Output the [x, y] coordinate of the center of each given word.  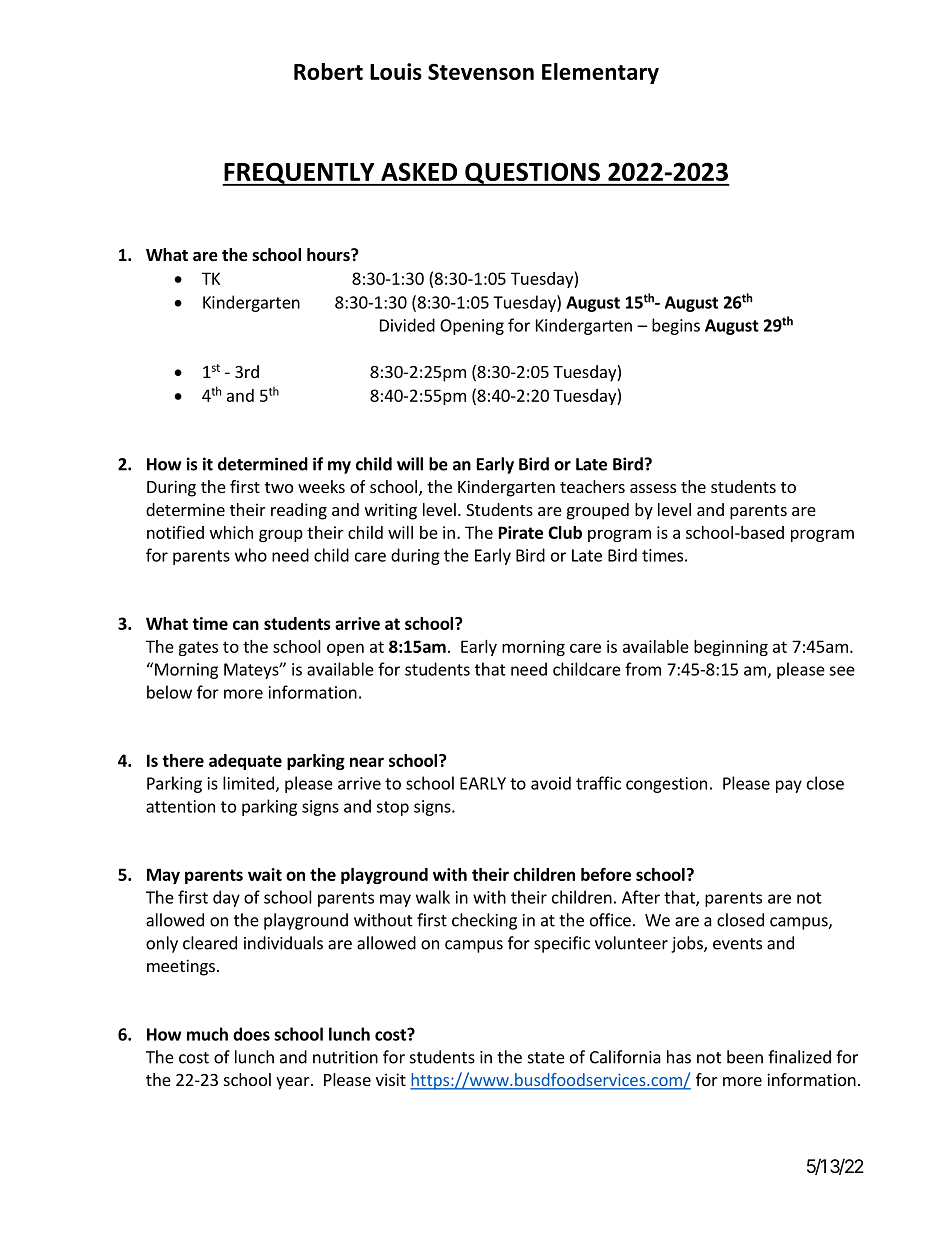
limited [248, 783]
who [251, 555]
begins [676, 326]
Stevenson [481, 72]
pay [789, 786]
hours [329, 255]
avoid [551, 783]
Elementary [600, 73]
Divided [407, 325]
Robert [328, 71]
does [251, 1034]
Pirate [521, 532]
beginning [731, 648]
